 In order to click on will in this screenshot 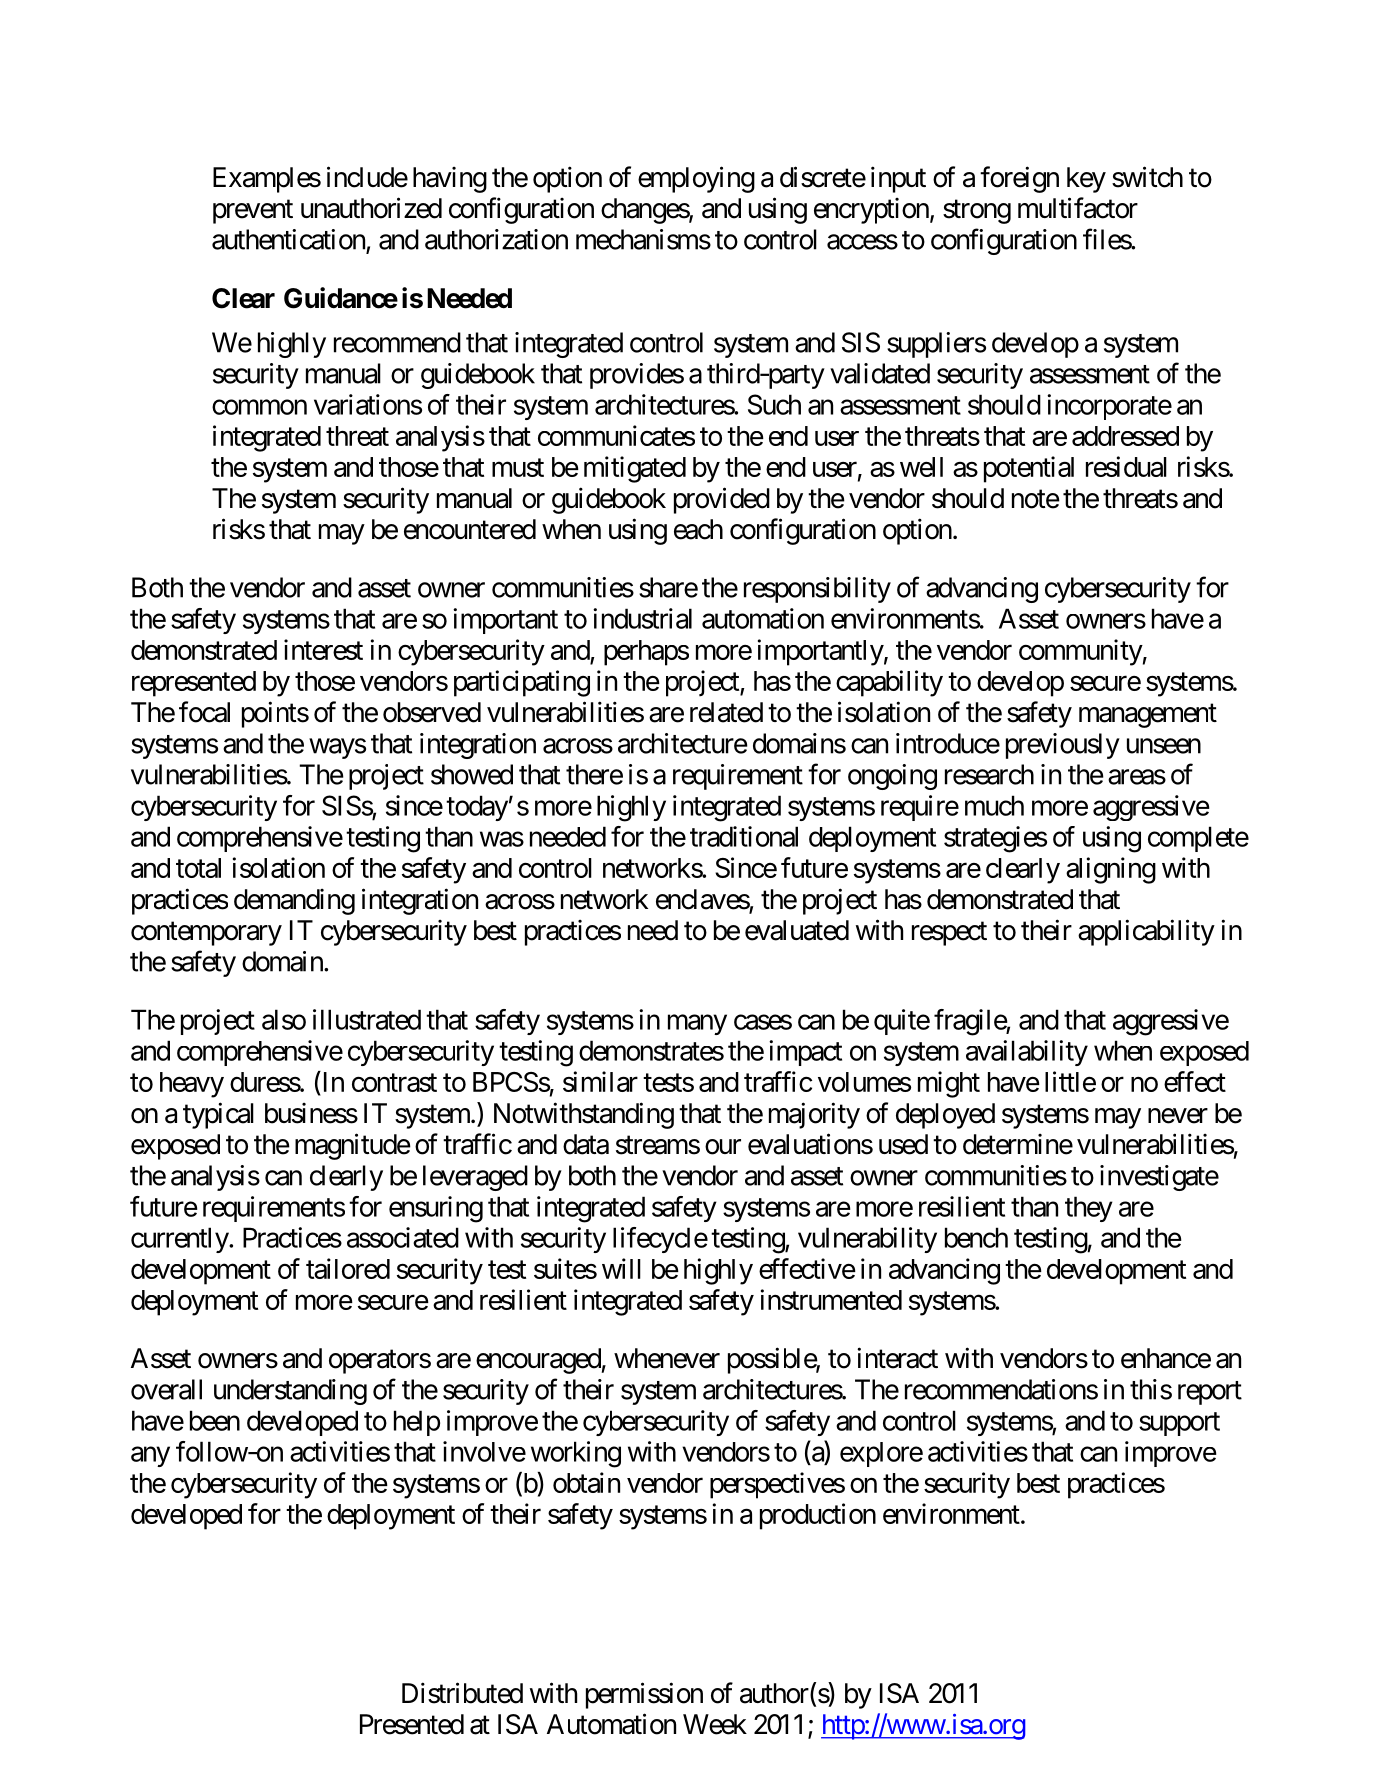, I will do `click(621, 1268)`.
